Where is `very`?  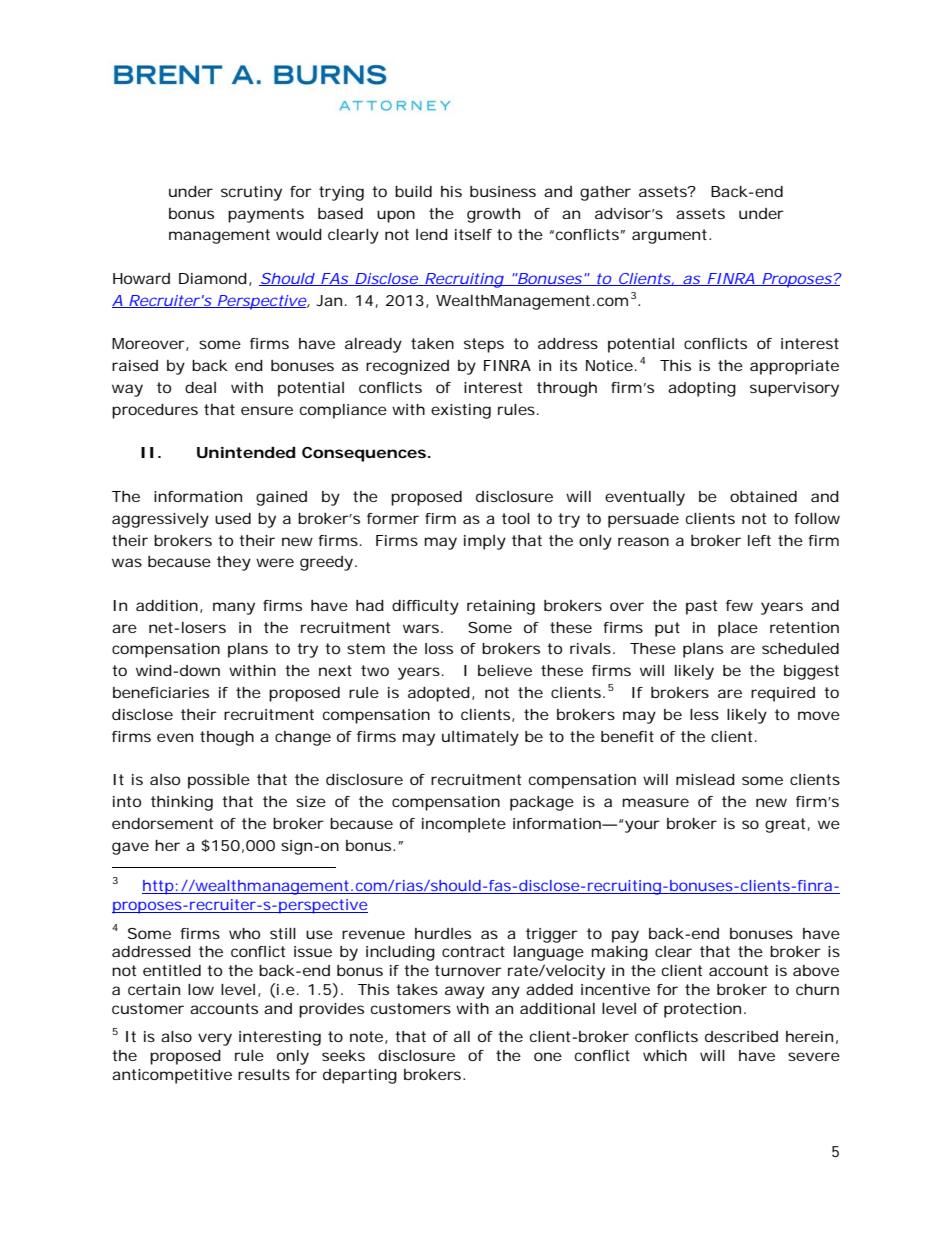 very is located at coordinates (215, 1039).
